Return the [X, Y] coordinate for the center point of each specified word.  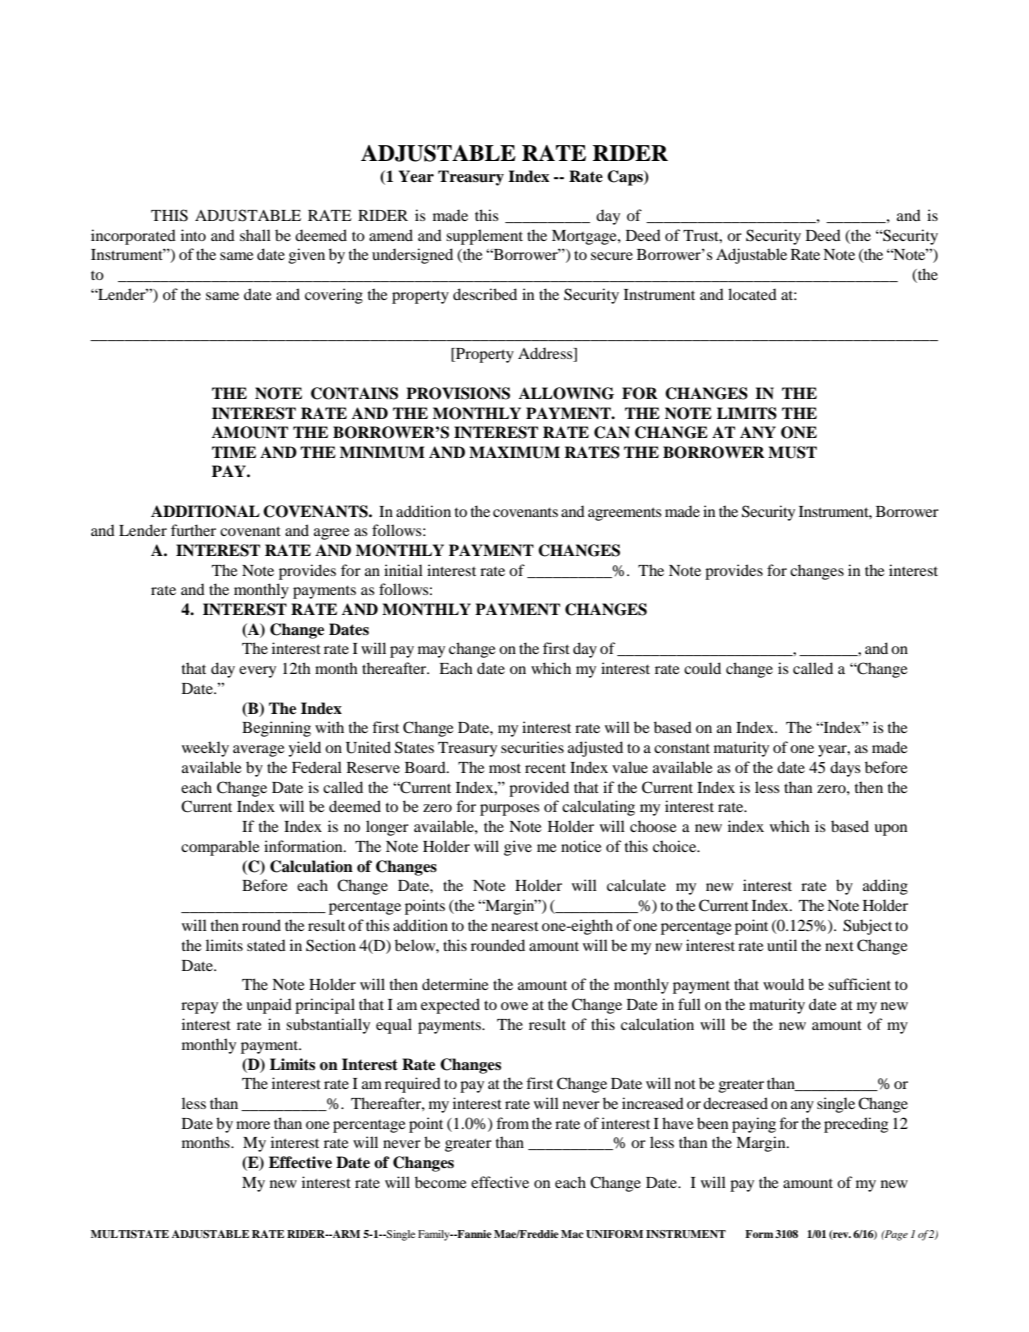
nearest [515, 926]
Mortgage [585, 237]
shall [255, 235]
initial [403, 570]
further [193, 530]
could [702, 668]
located [752, 294]
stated [266, 945]
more [253, 1125]
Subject [867, 927]
